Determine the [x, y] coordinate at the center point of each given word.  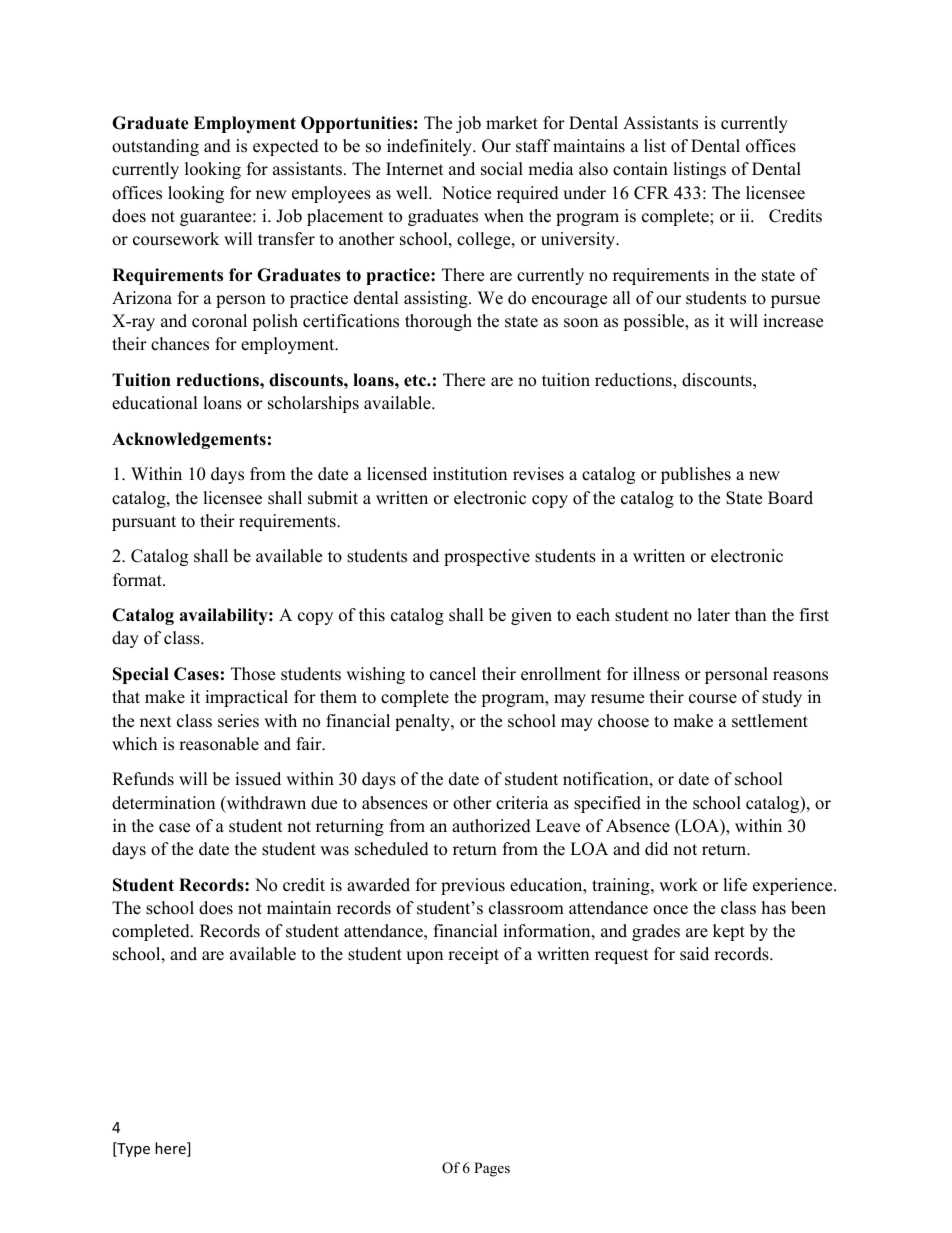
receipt [473, 955]
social [502, 169]
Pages [492, 1169]
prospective [487, 557]
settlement [770, 721]
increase [793, 321]
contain [640, 169]
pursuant [144, 523]
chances [180, 344]
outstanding [155, 147]
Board [790, 498]
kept [729, 932]
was [334, 851]
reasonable [219, 744]
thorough [438, 322]
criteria [522, 803]
